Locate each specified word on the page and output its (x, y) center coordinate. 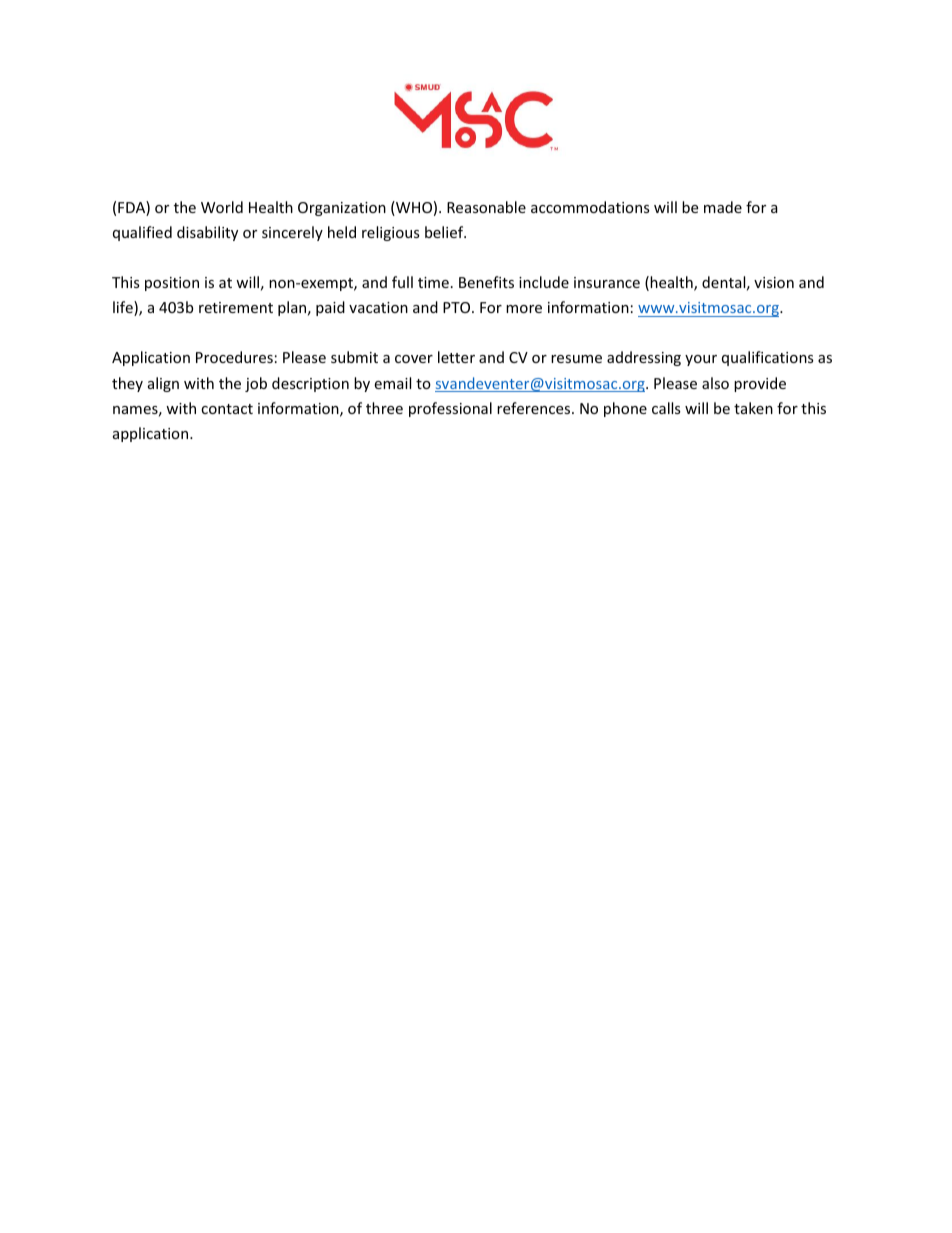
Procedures (234, 357)
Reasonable (486, 207)
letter (456, 357)
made (723, 207)
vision (774, 282)
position (172, 284)
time (433, 282)
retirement (236, 307)
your (701, 360)
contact (227, 409)
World (222, 207)
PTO (458, 307)
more (524, 309)
